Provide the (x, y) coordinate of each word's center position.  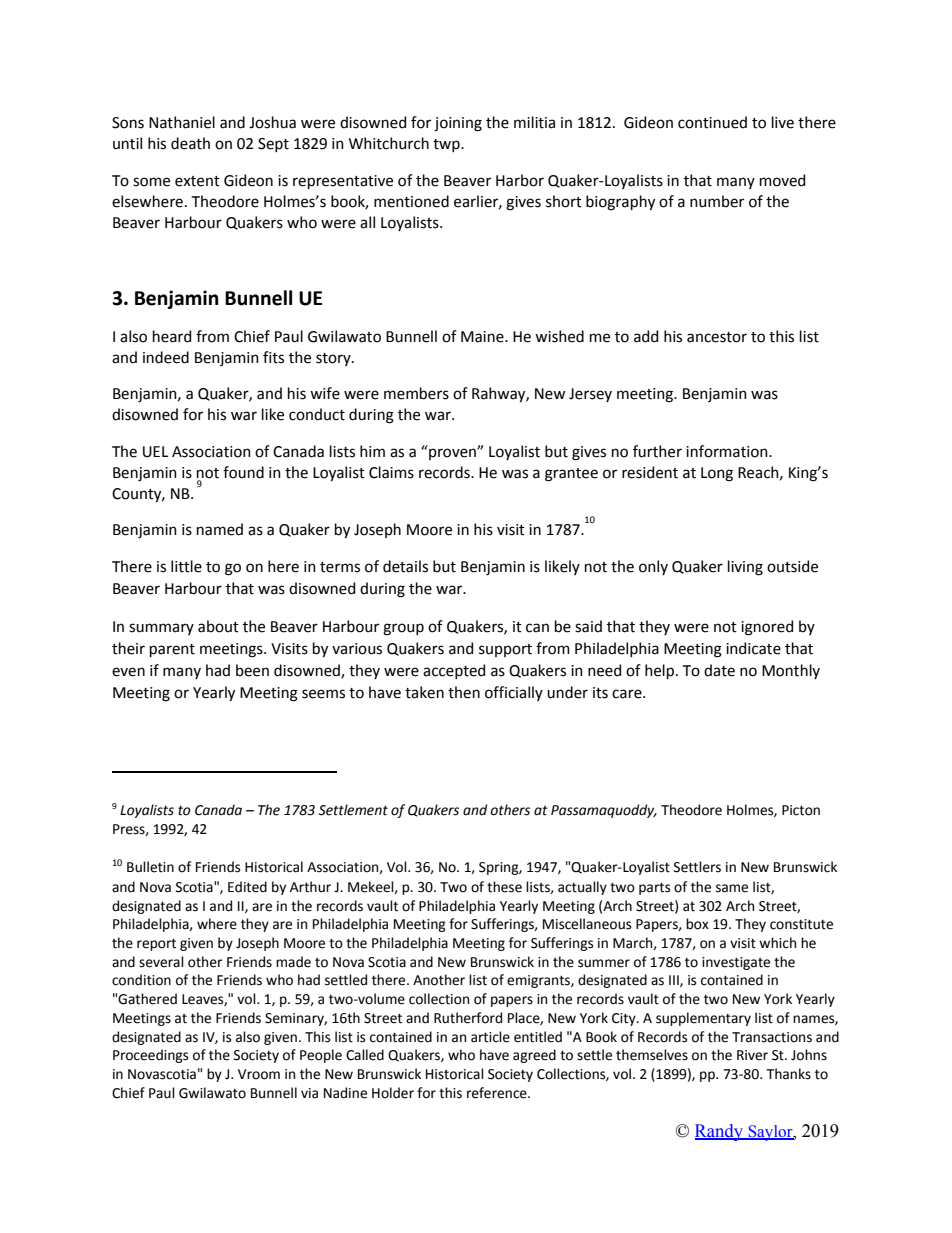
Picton (801, 810)
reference (498, 1093)
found (243, 472)
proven (453, 454)
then (464, 692)
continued (712, 122)
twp (447, 145)
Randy (720, 1132)
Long (717, 474)
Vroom (259, 1074)
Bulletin (150, 867)
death (190, 143)
